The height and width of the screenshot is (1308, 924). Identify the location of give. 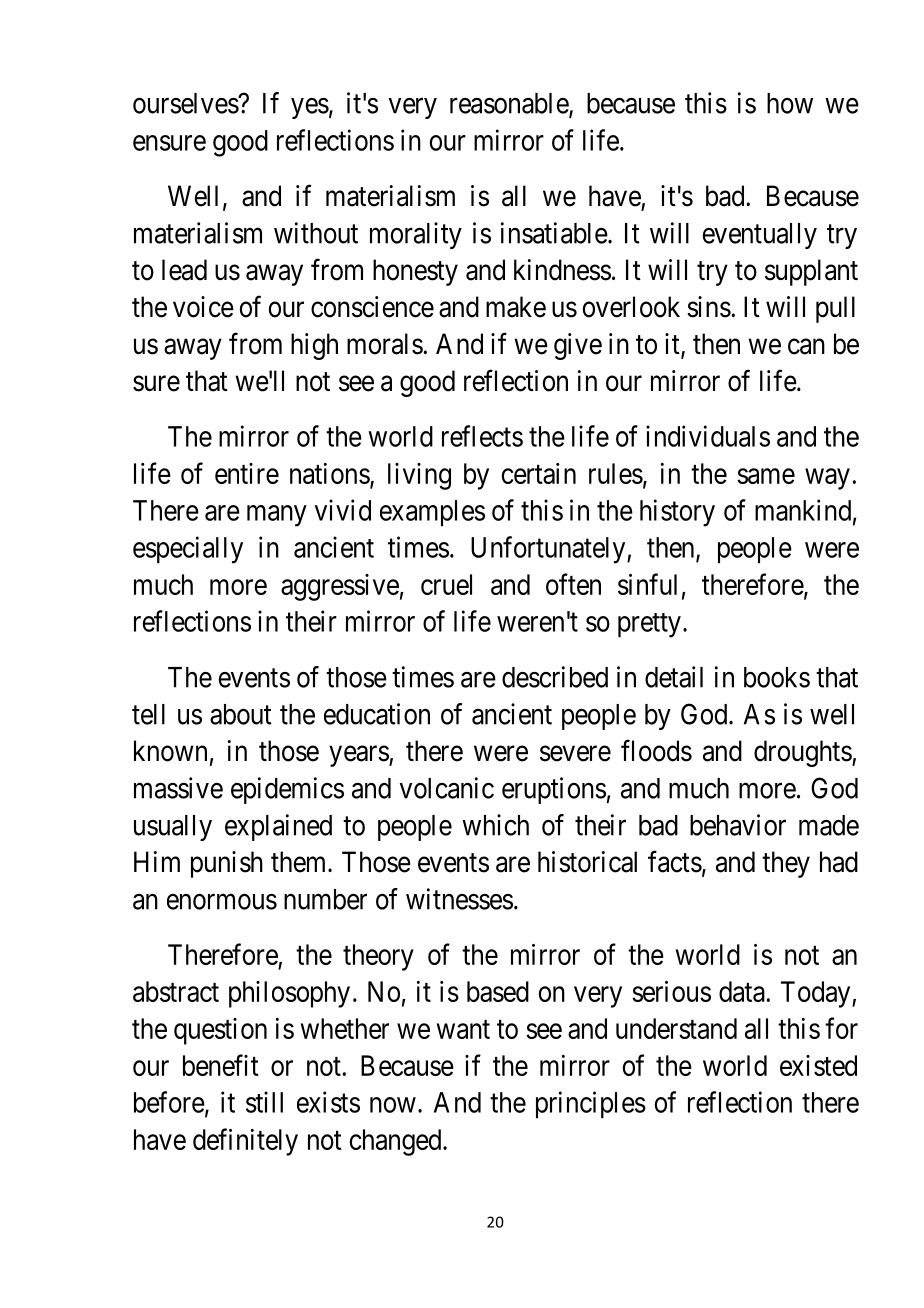
(578, 346).
